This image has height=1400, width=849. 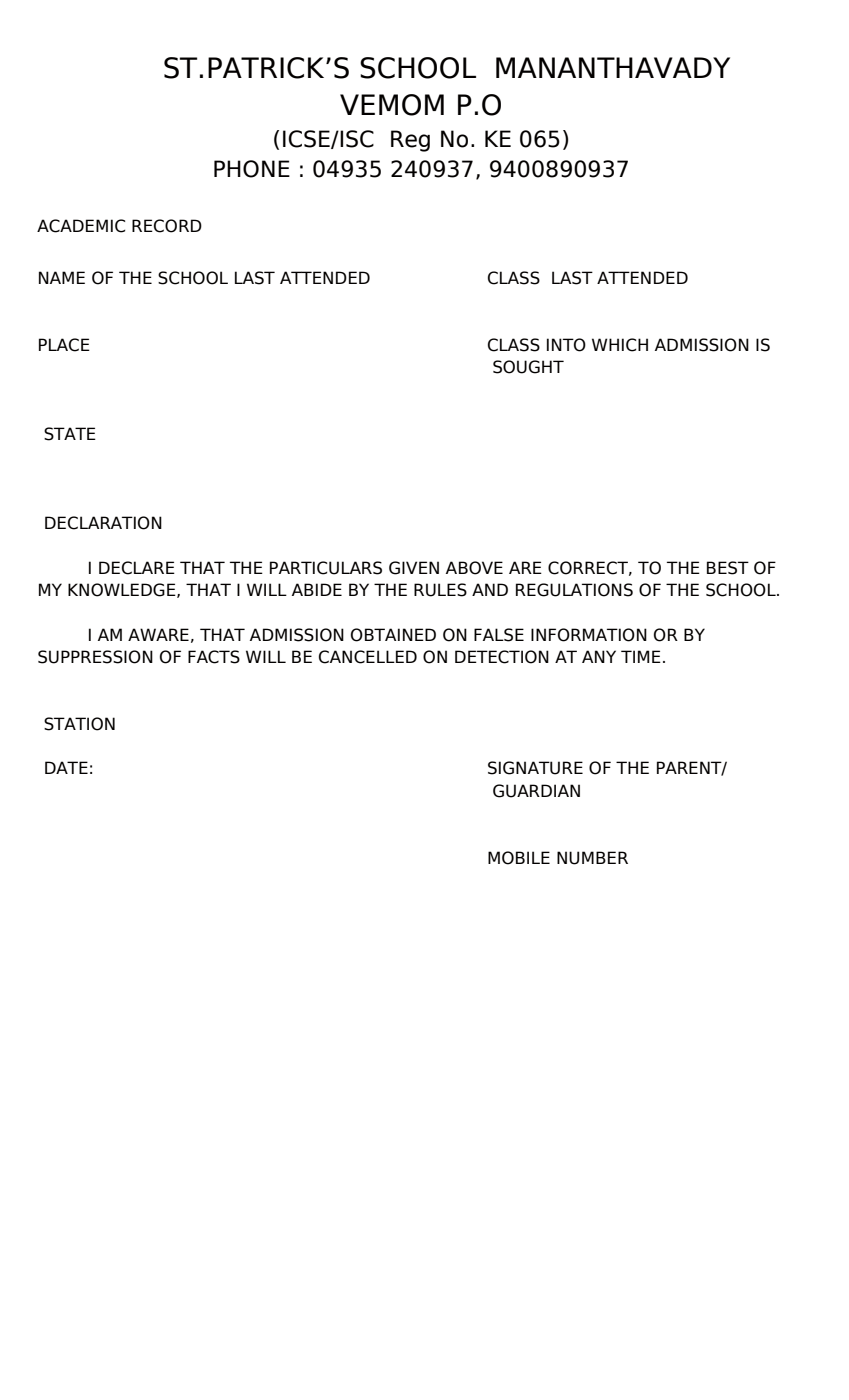 I want to click on DECLARATION, so click(x=103, y=523).
